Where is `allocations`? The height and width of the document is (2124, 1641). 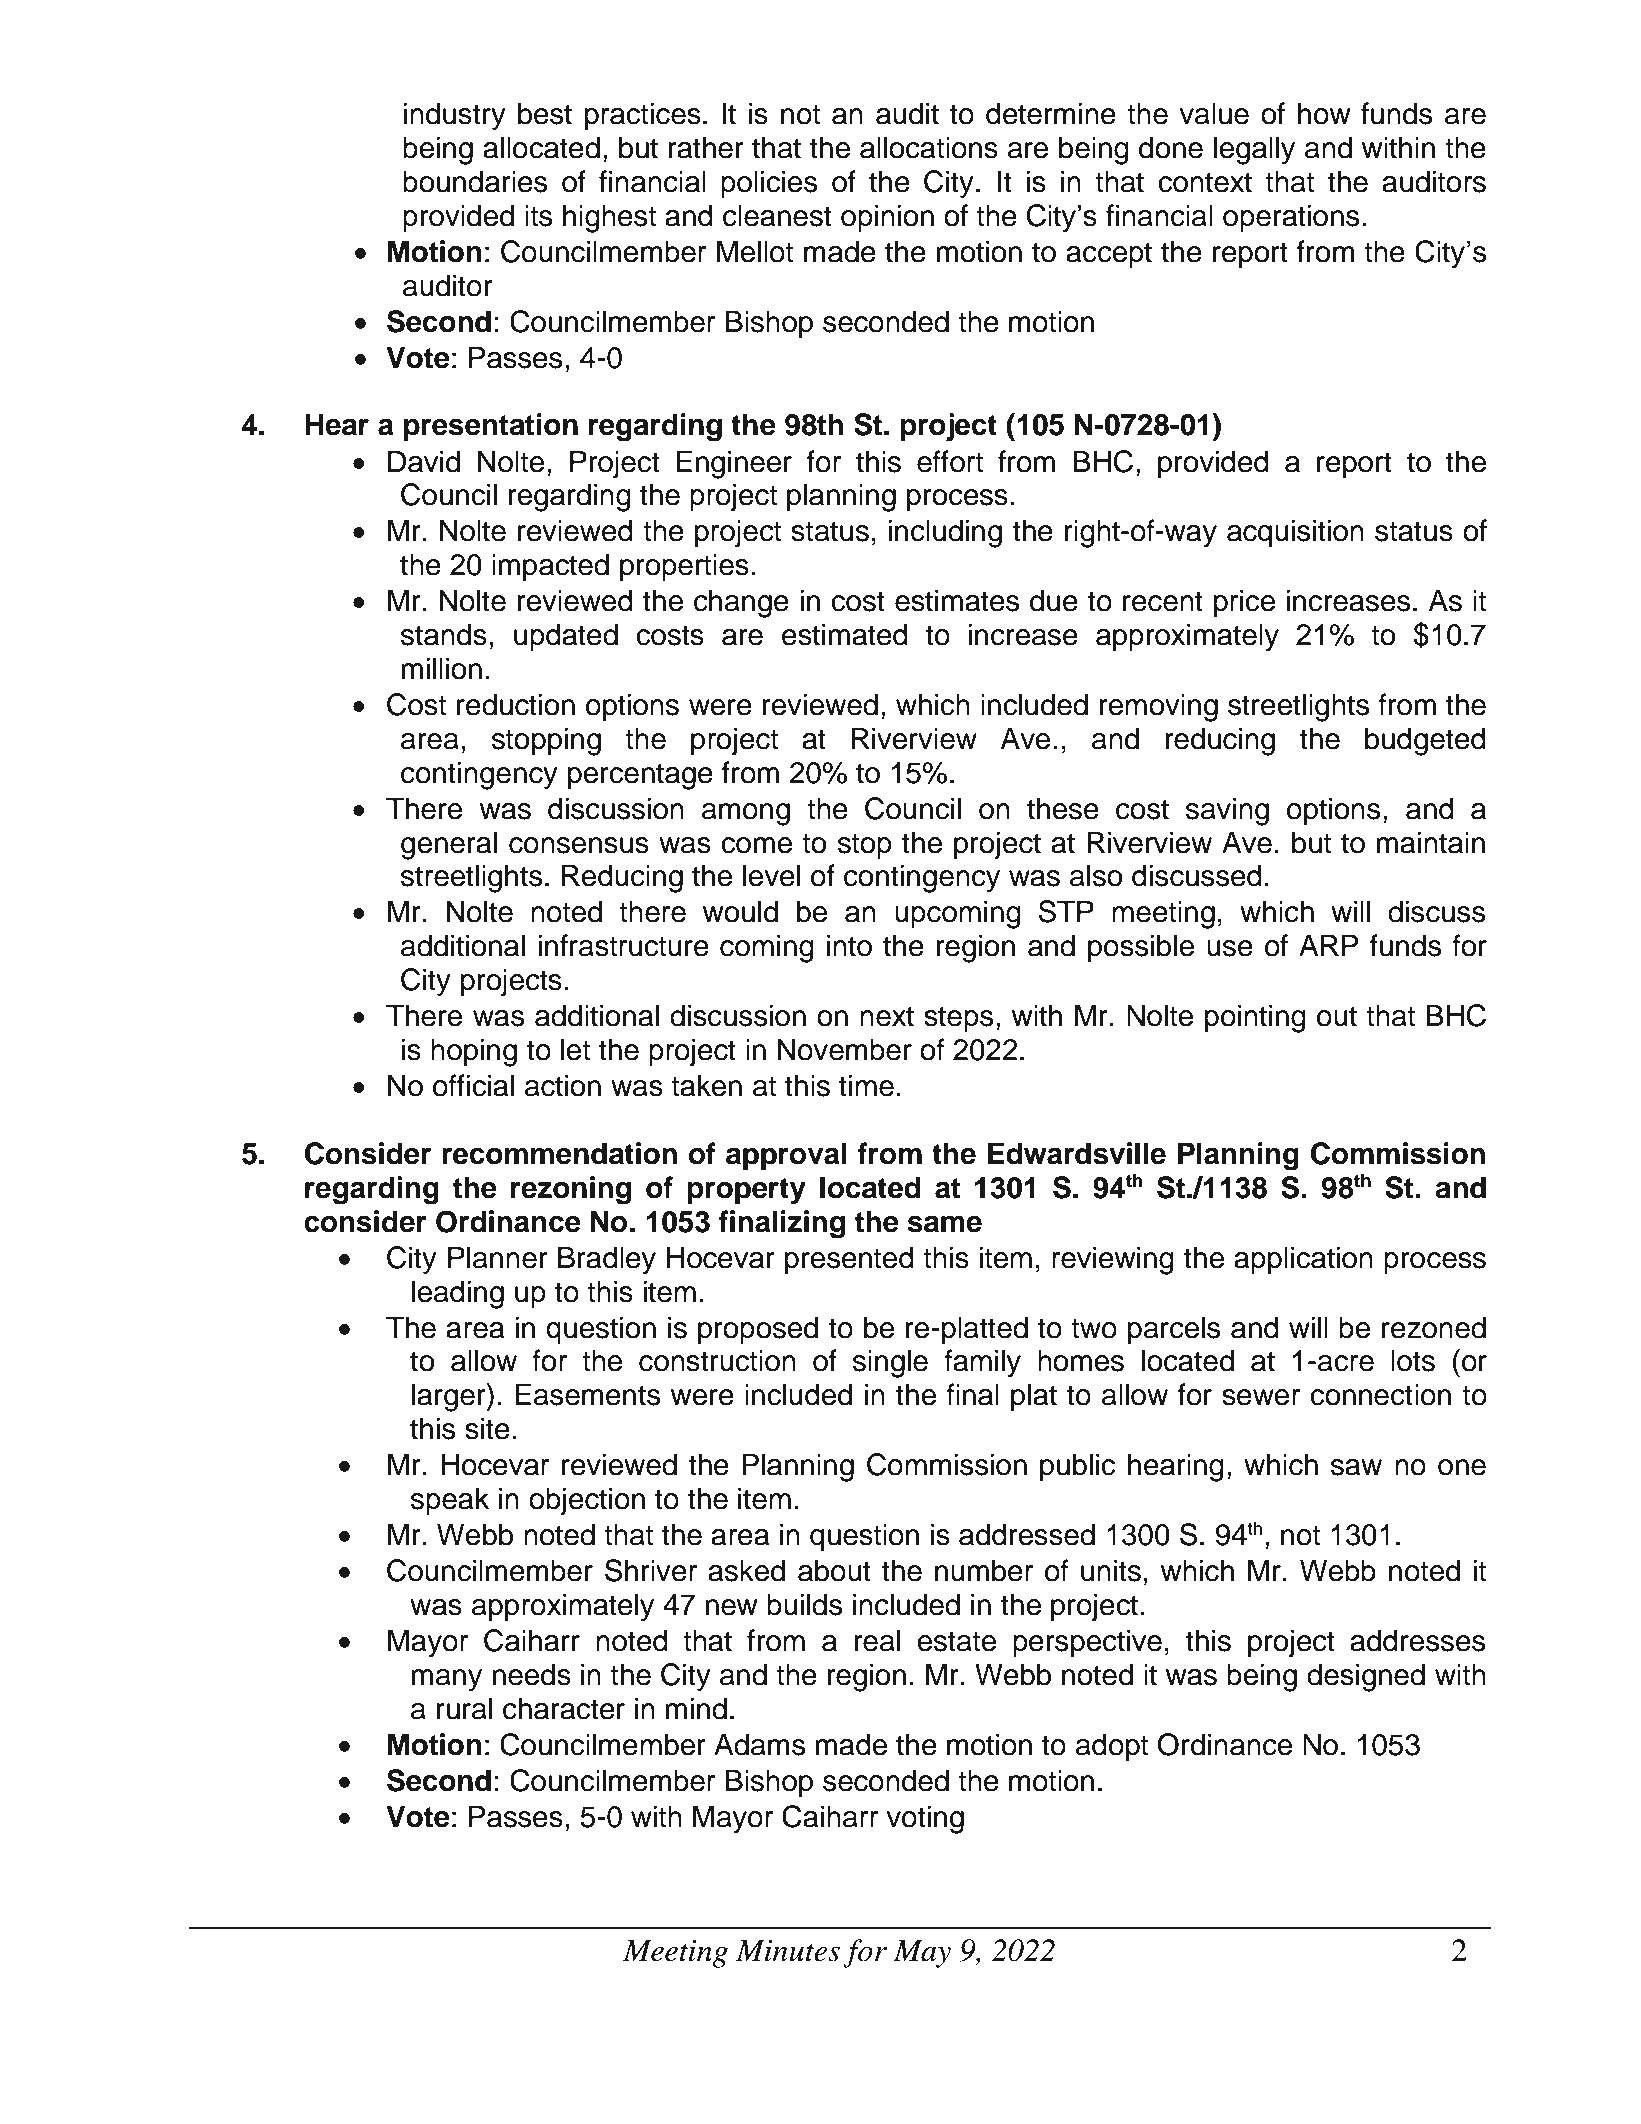
allocations is located at coordinates (929, 147).
